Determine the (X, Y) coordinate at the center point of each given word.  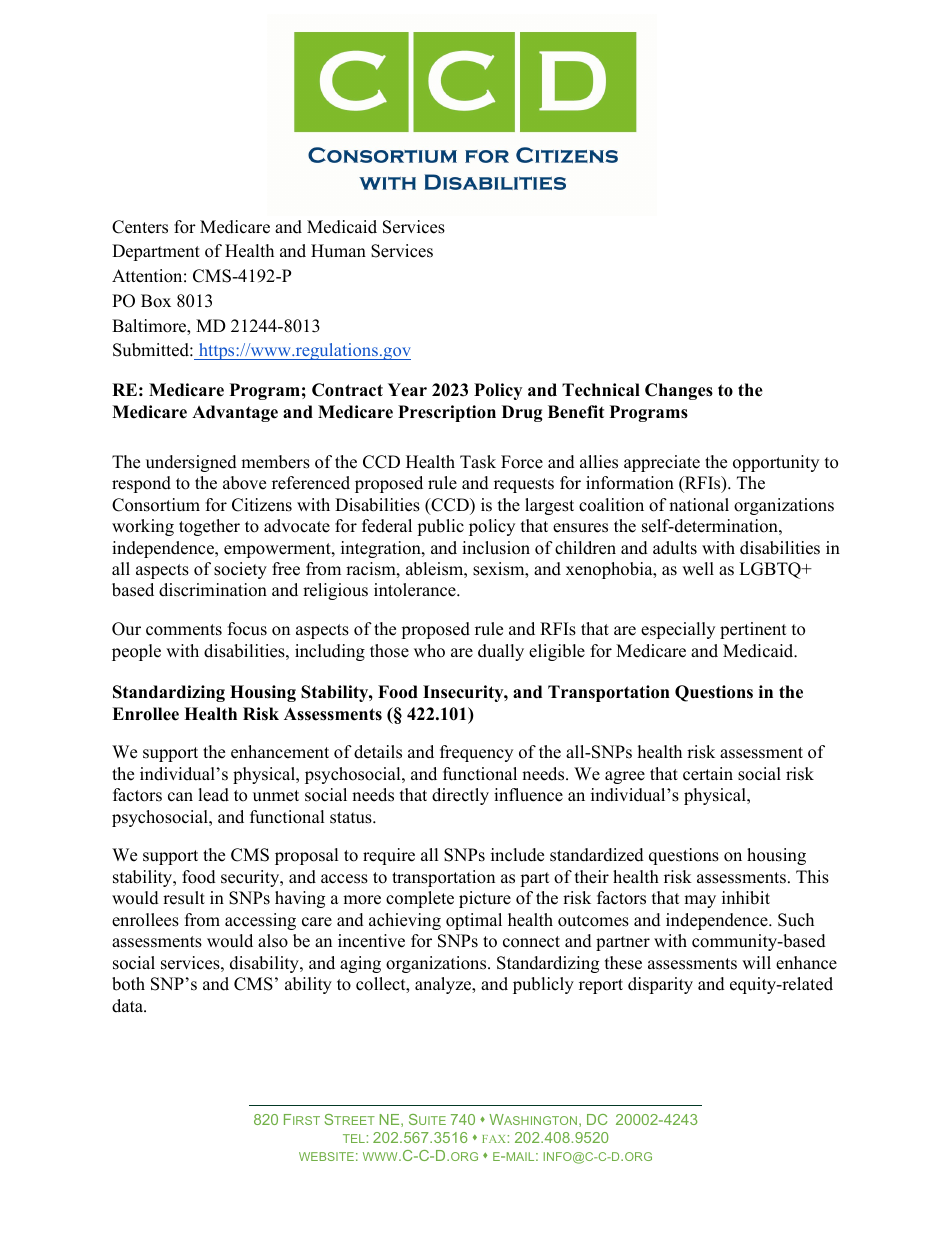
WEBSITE (326, 1156)
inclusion (496, 548)
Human (338, 251)
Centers (140, 227)
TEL (354, 1138)
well (698, 569)
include (517, 855)
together (209, 527)
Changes (679, 391)
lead (213, 795)
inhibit (746, 898)
